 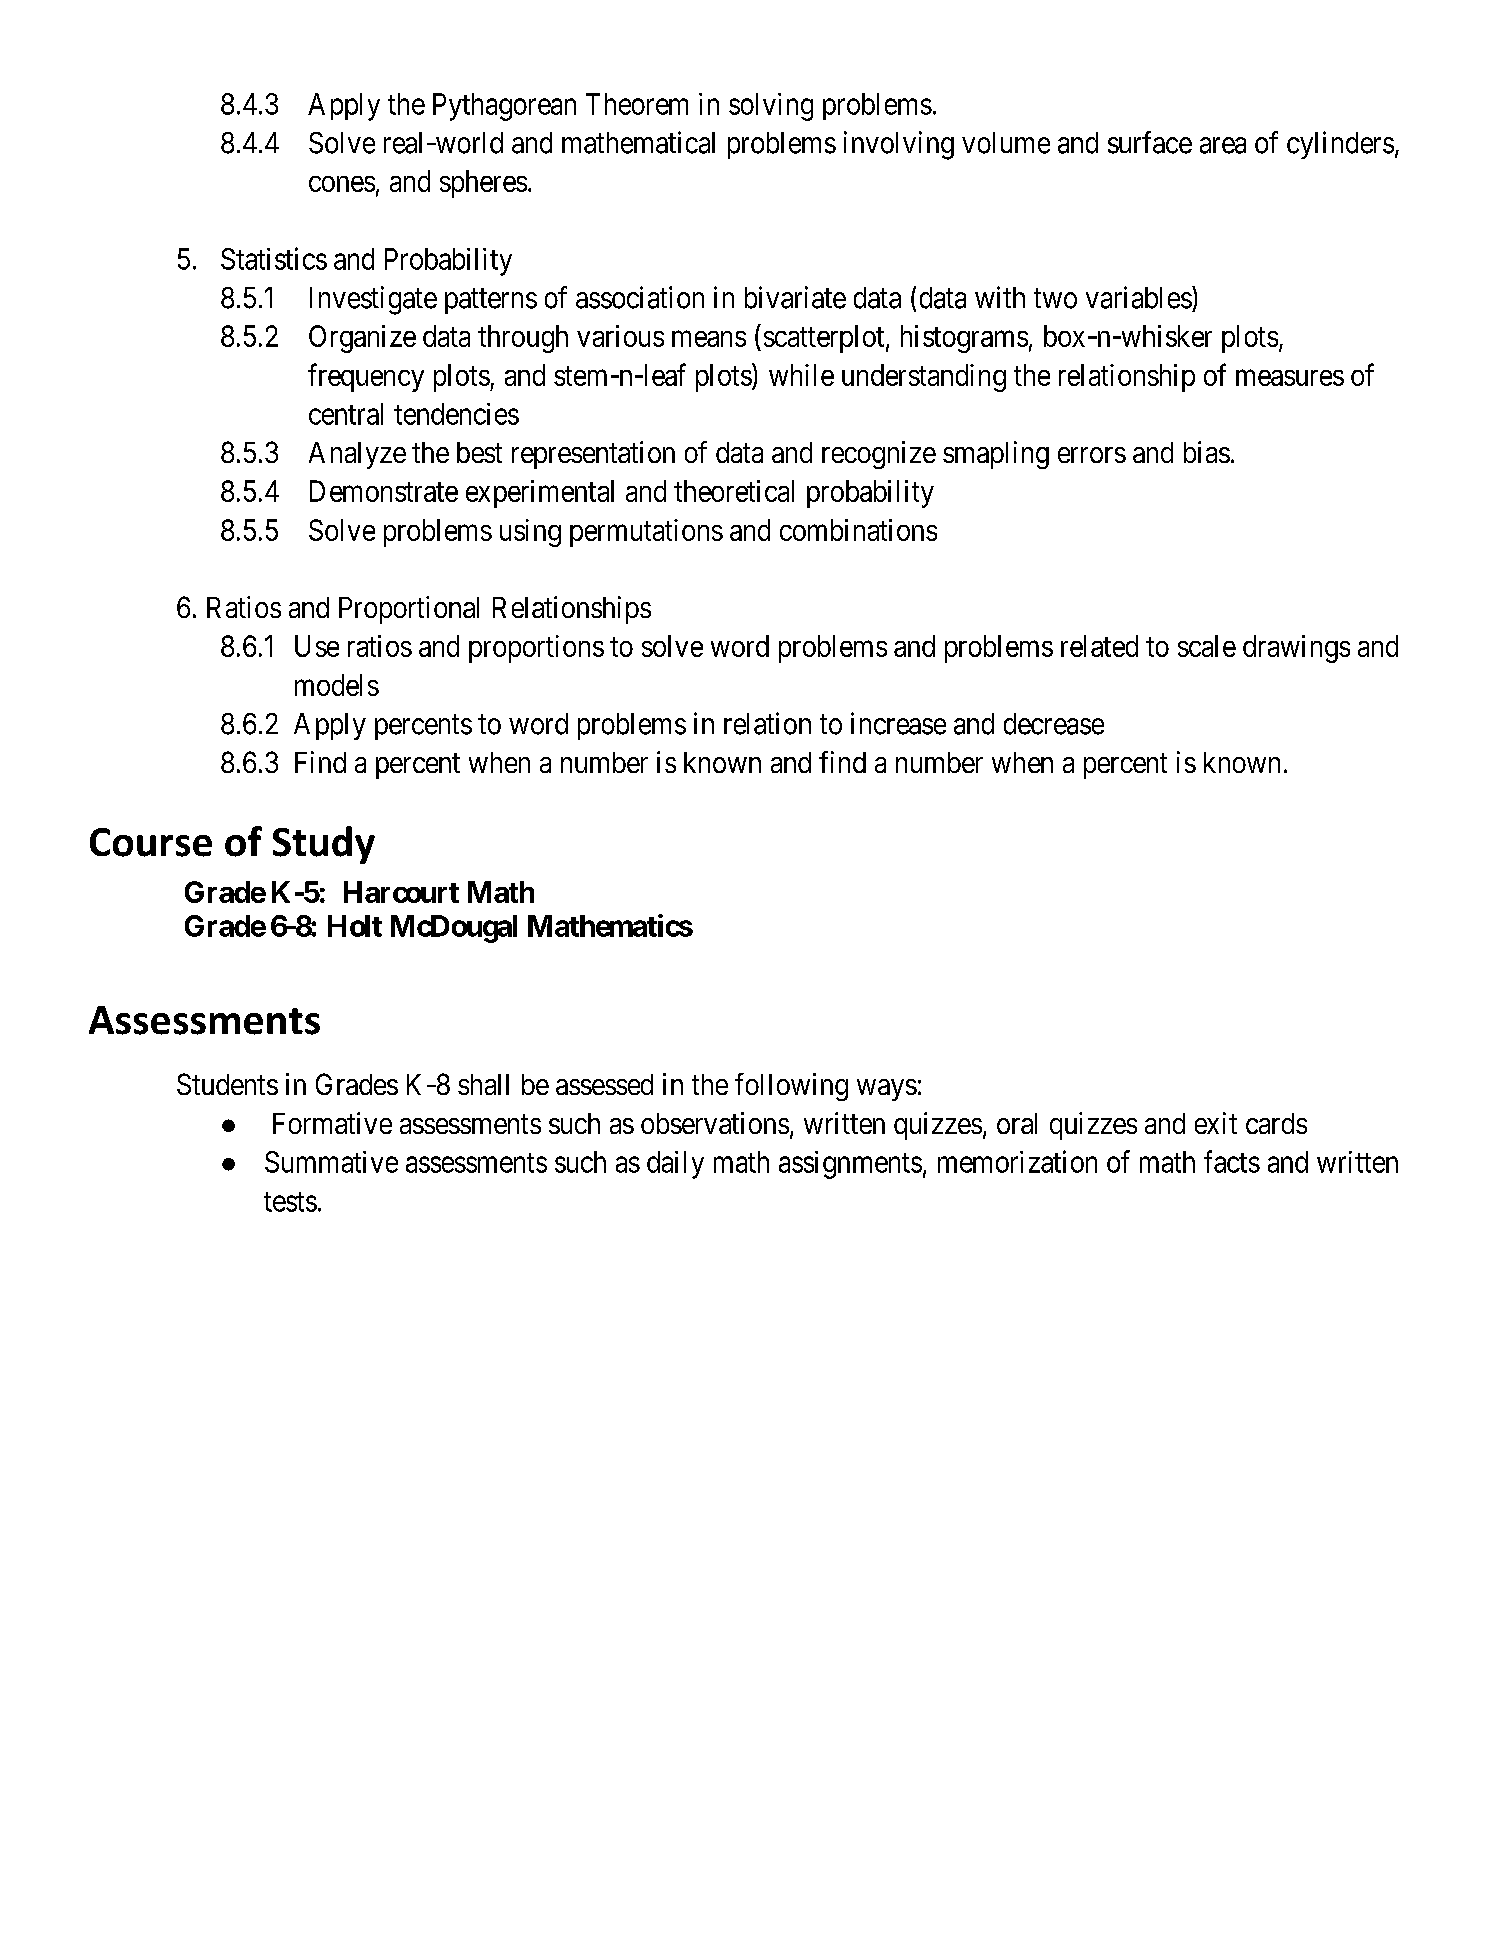 What do you see at coordinates (504, 107) in the image?
I see `Pythagorean` at bounding box center [504, 107].
